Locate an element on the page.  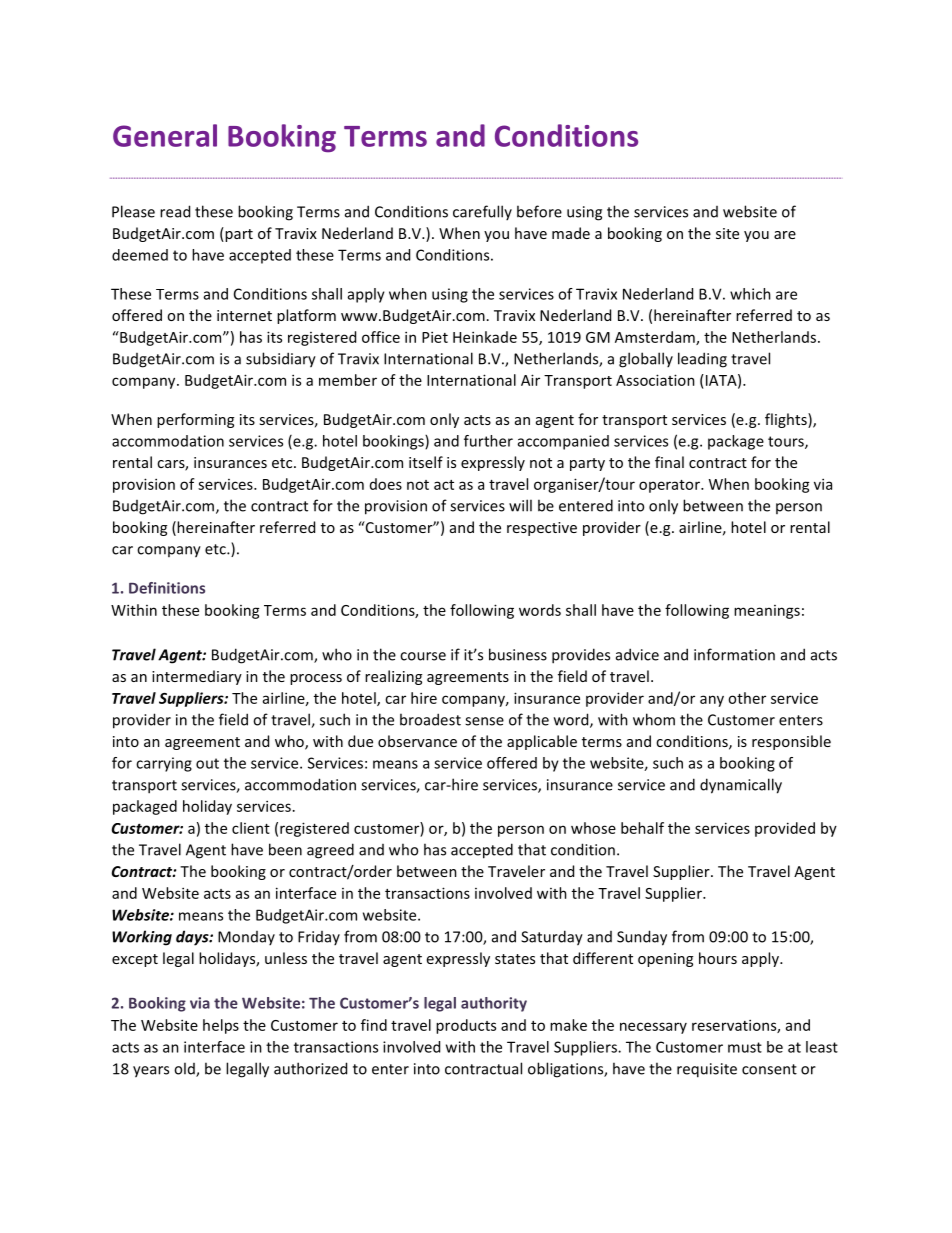
General is located at coordinates (165, 135).
